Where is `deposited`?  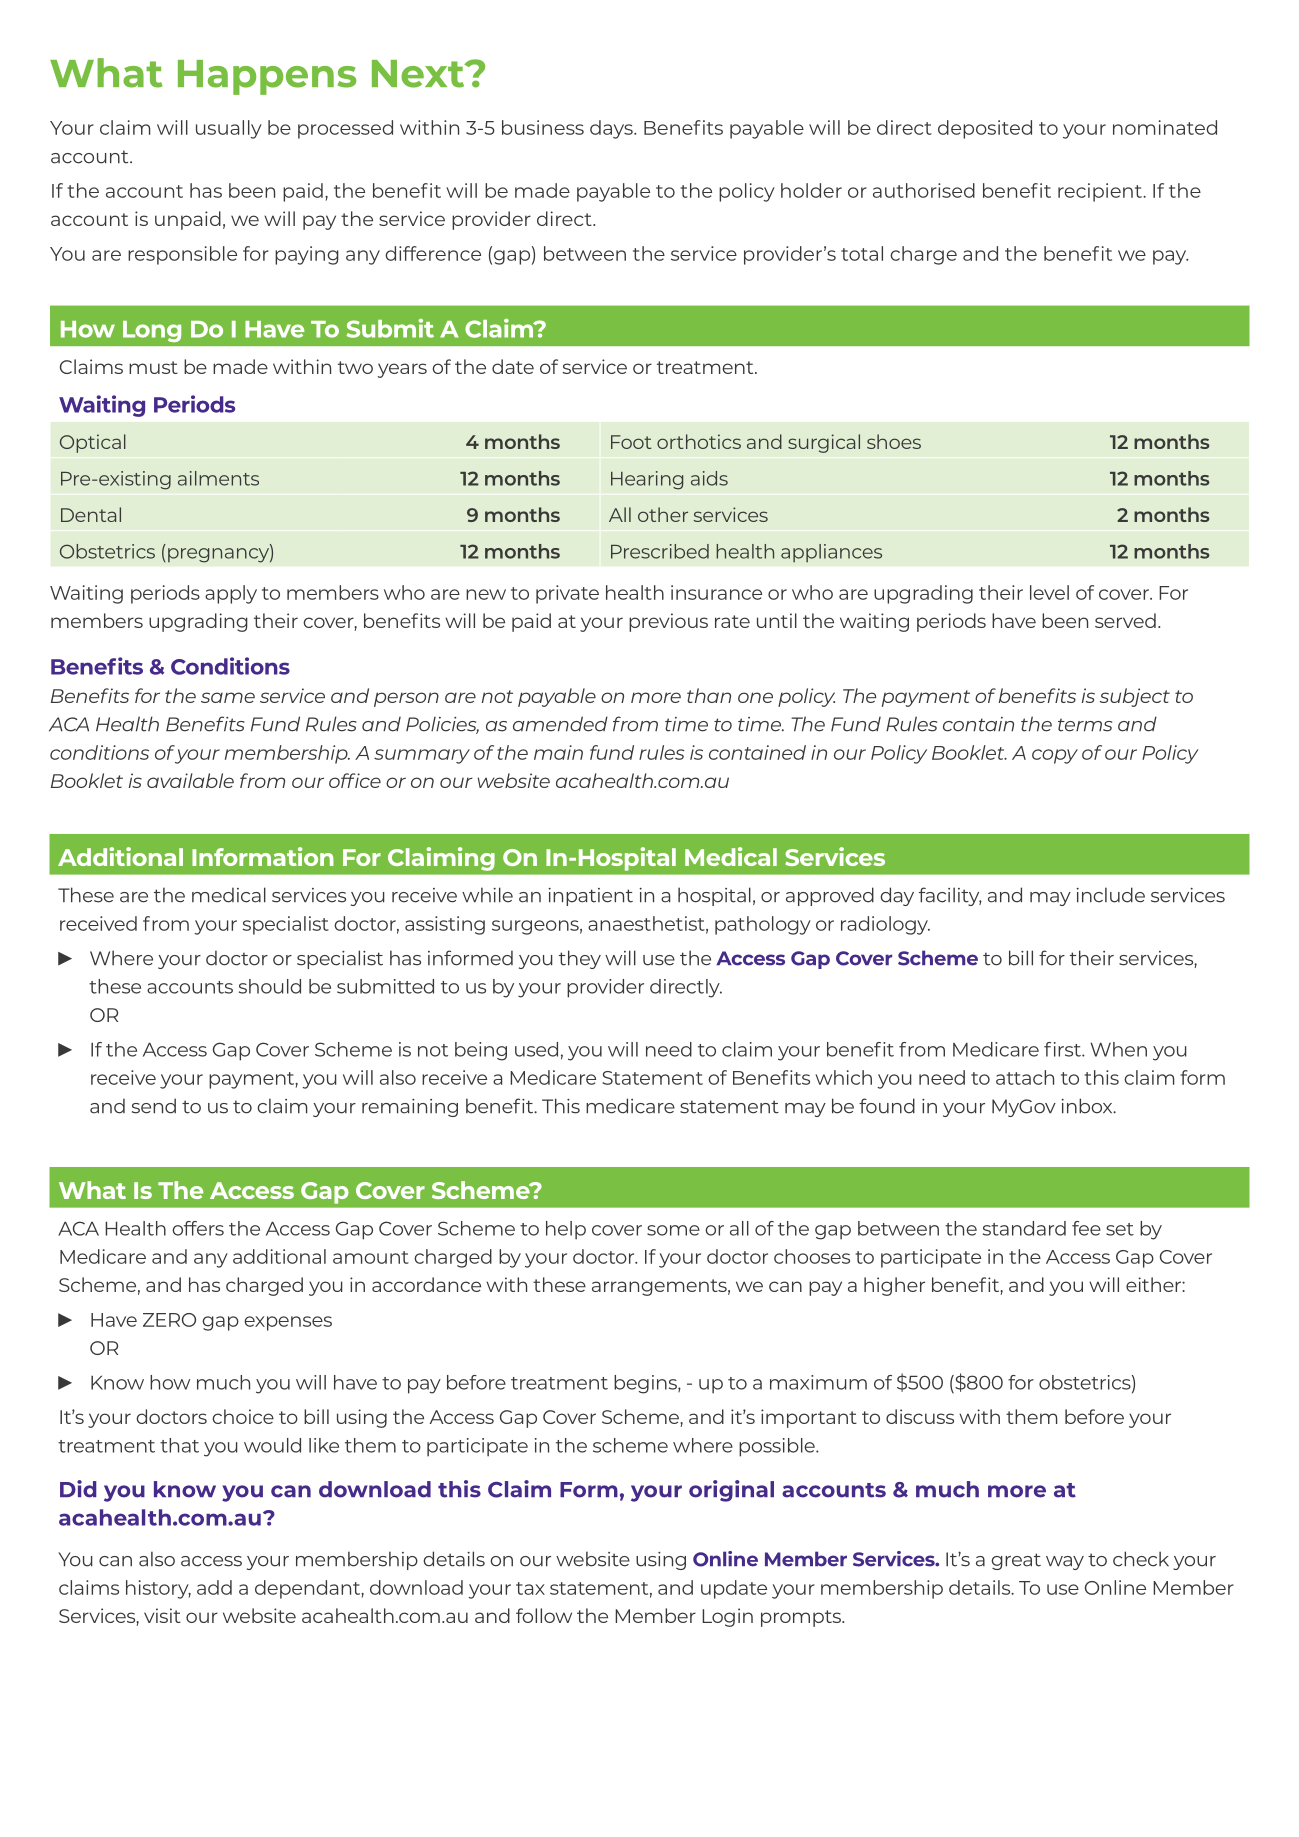
deposited is located at coordinates (985, 129).
